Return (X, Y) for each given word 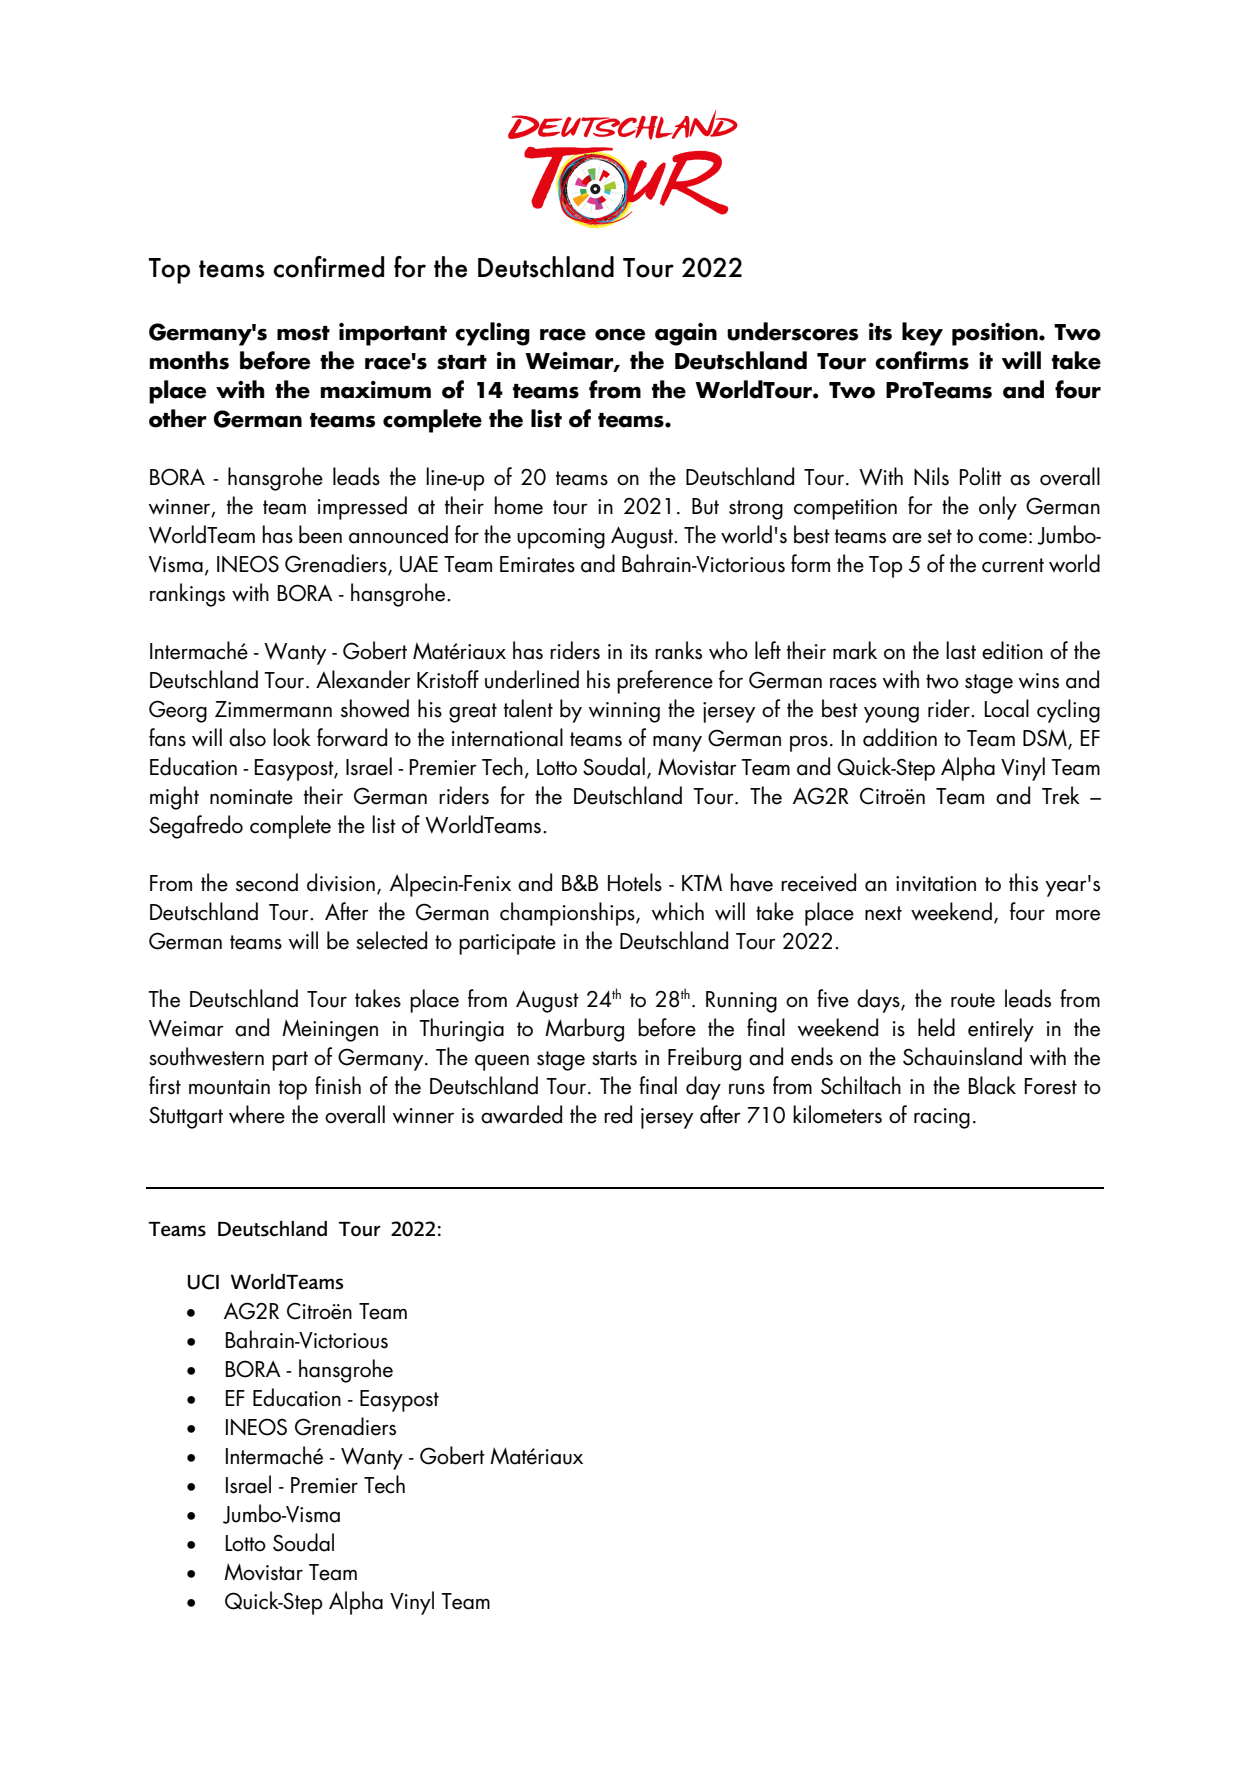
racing (942, 1118)
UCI (203, 1282)
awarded (521, 1114)
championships (568, 914)
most (303, 333)
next (883, 913)
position (996, 334)
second (267, 882)
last (961, 650)
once (620, 334)
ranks (678, 650)
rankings (187, 595)
